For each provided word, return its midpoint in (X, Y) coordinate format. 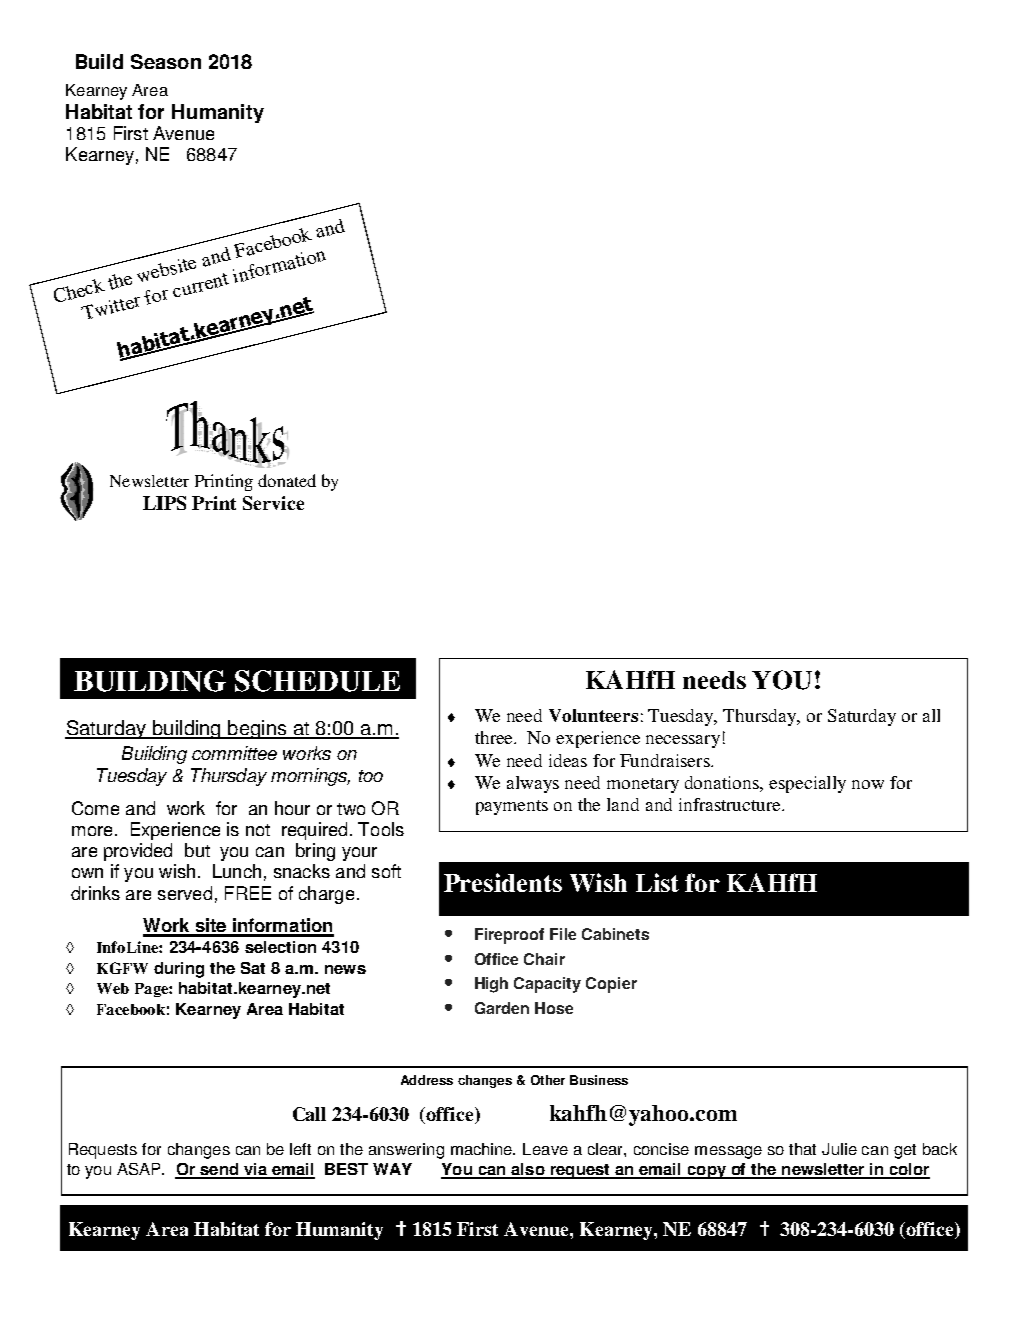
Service (273, 503)
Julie (839, 1149)
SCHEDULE (317, 681)
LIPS (164, 503)
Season (166, 61)
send (219, 1170)
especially (807, 784)
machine (483, 1149)
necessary (683, 741)
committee (234, 753)
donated (287, 480)
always (533, 784)
